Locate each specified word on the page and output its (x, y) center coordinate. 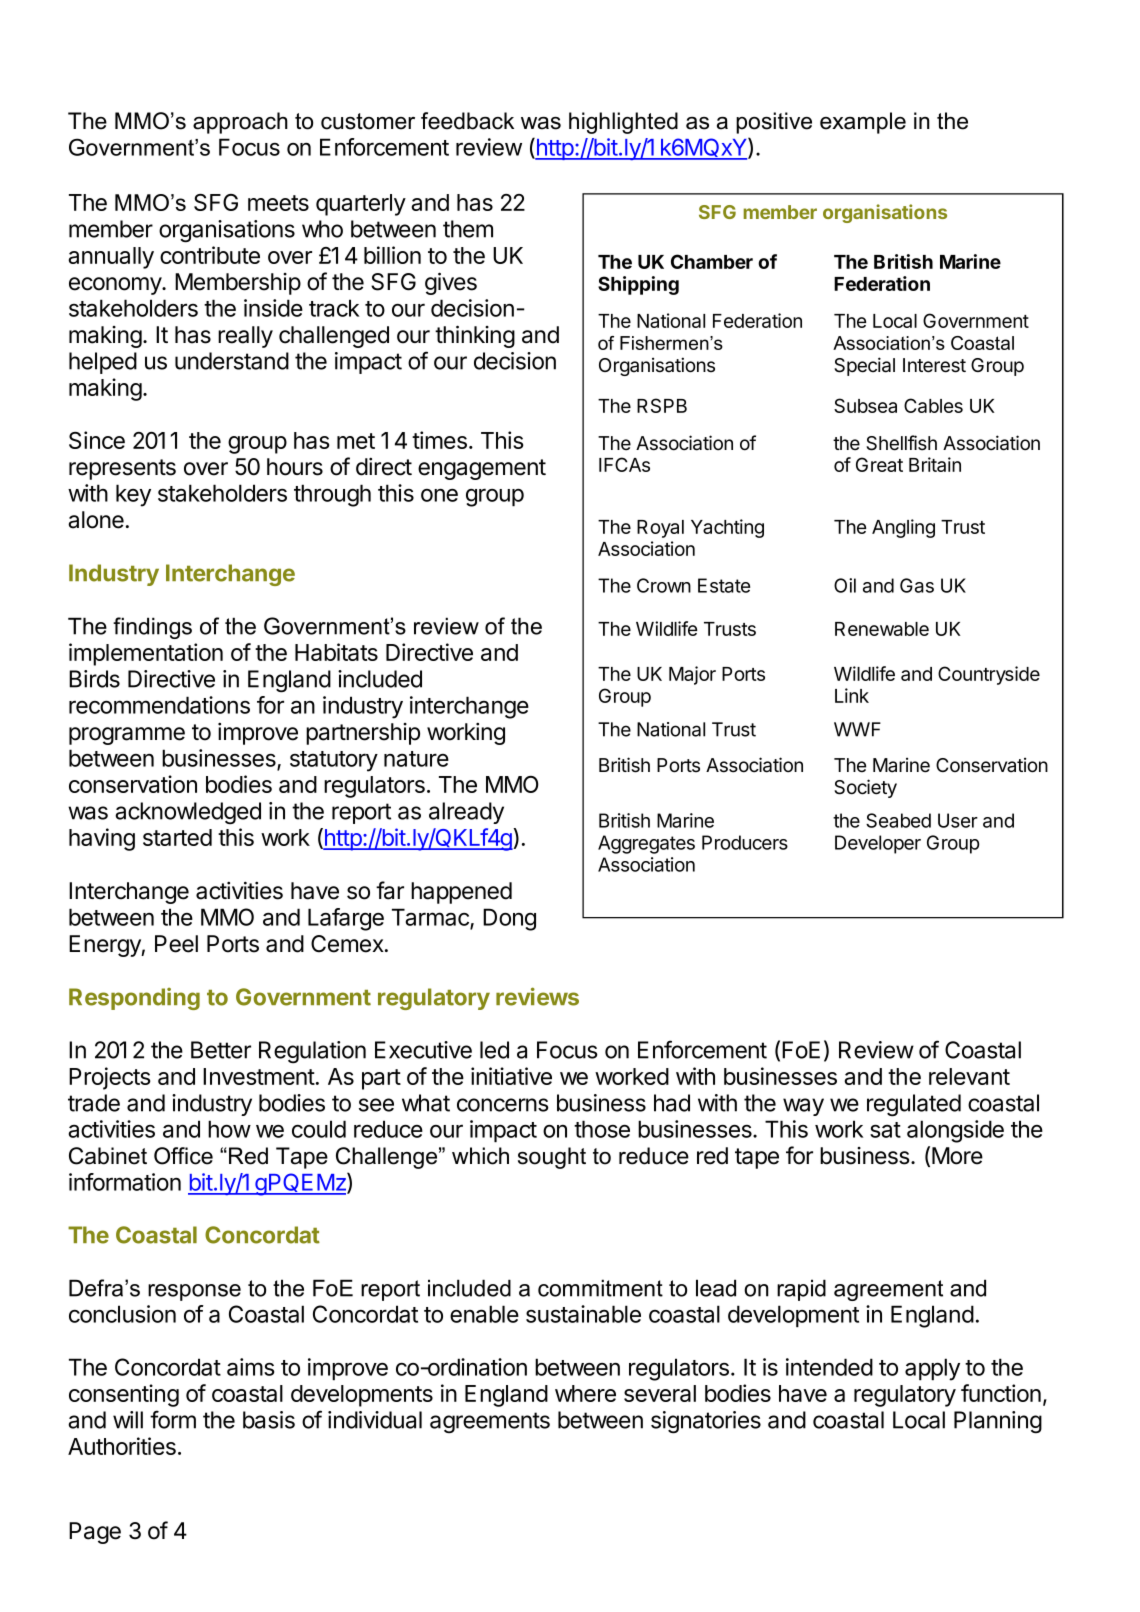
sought (552, 1158)
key (133, 495)
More (957, 1156)
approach (240, 123)
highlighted (623, 123)
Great (879, 464)
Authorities (122, 1446)
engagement (482, 469)
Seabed (898, 820)
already (466, 813)
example (863, 123)
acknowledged (188, 813)
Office (183, 1156)
